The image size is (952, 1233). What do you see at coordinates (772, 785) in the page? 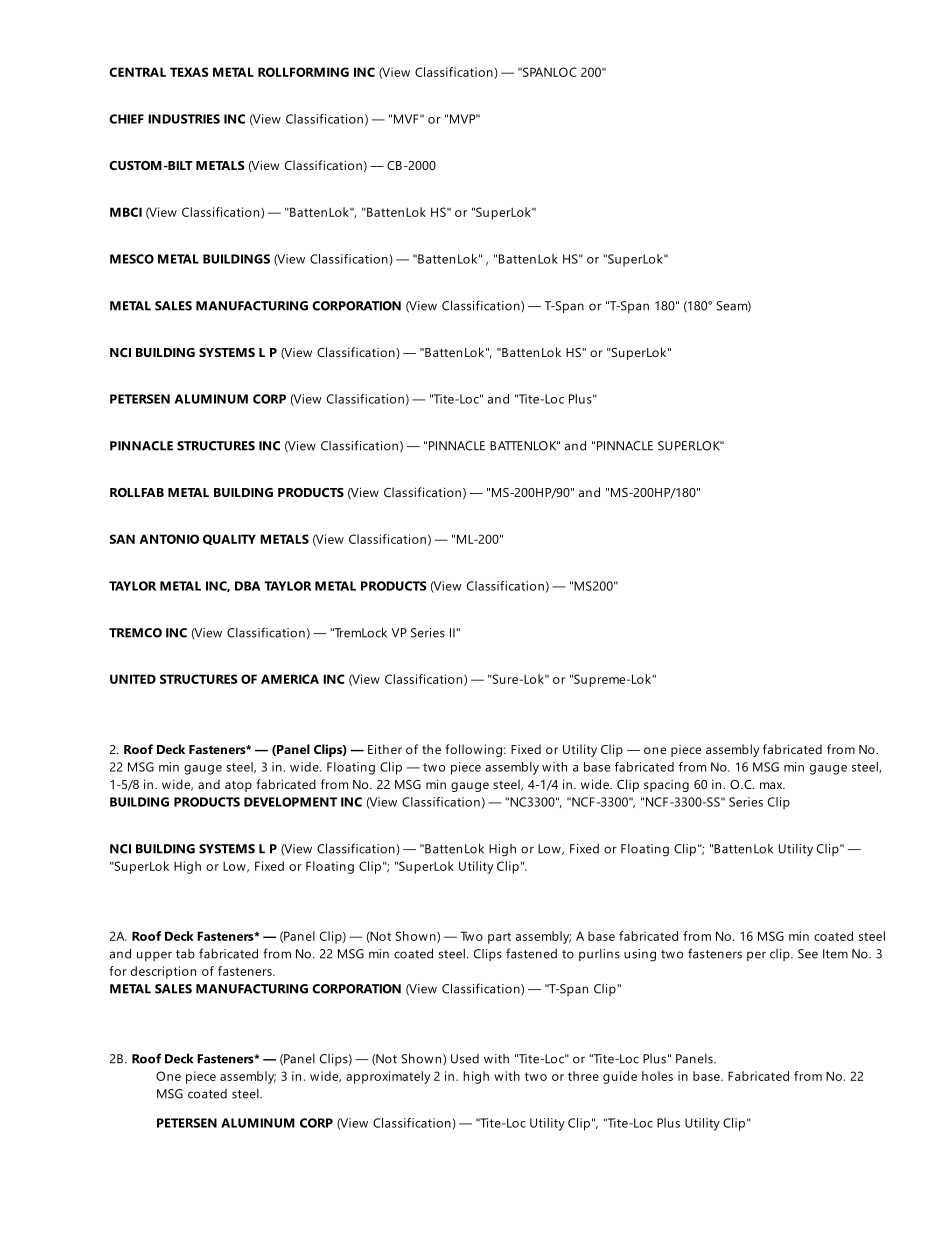
I see `max` at bounding box center [772, 785].
